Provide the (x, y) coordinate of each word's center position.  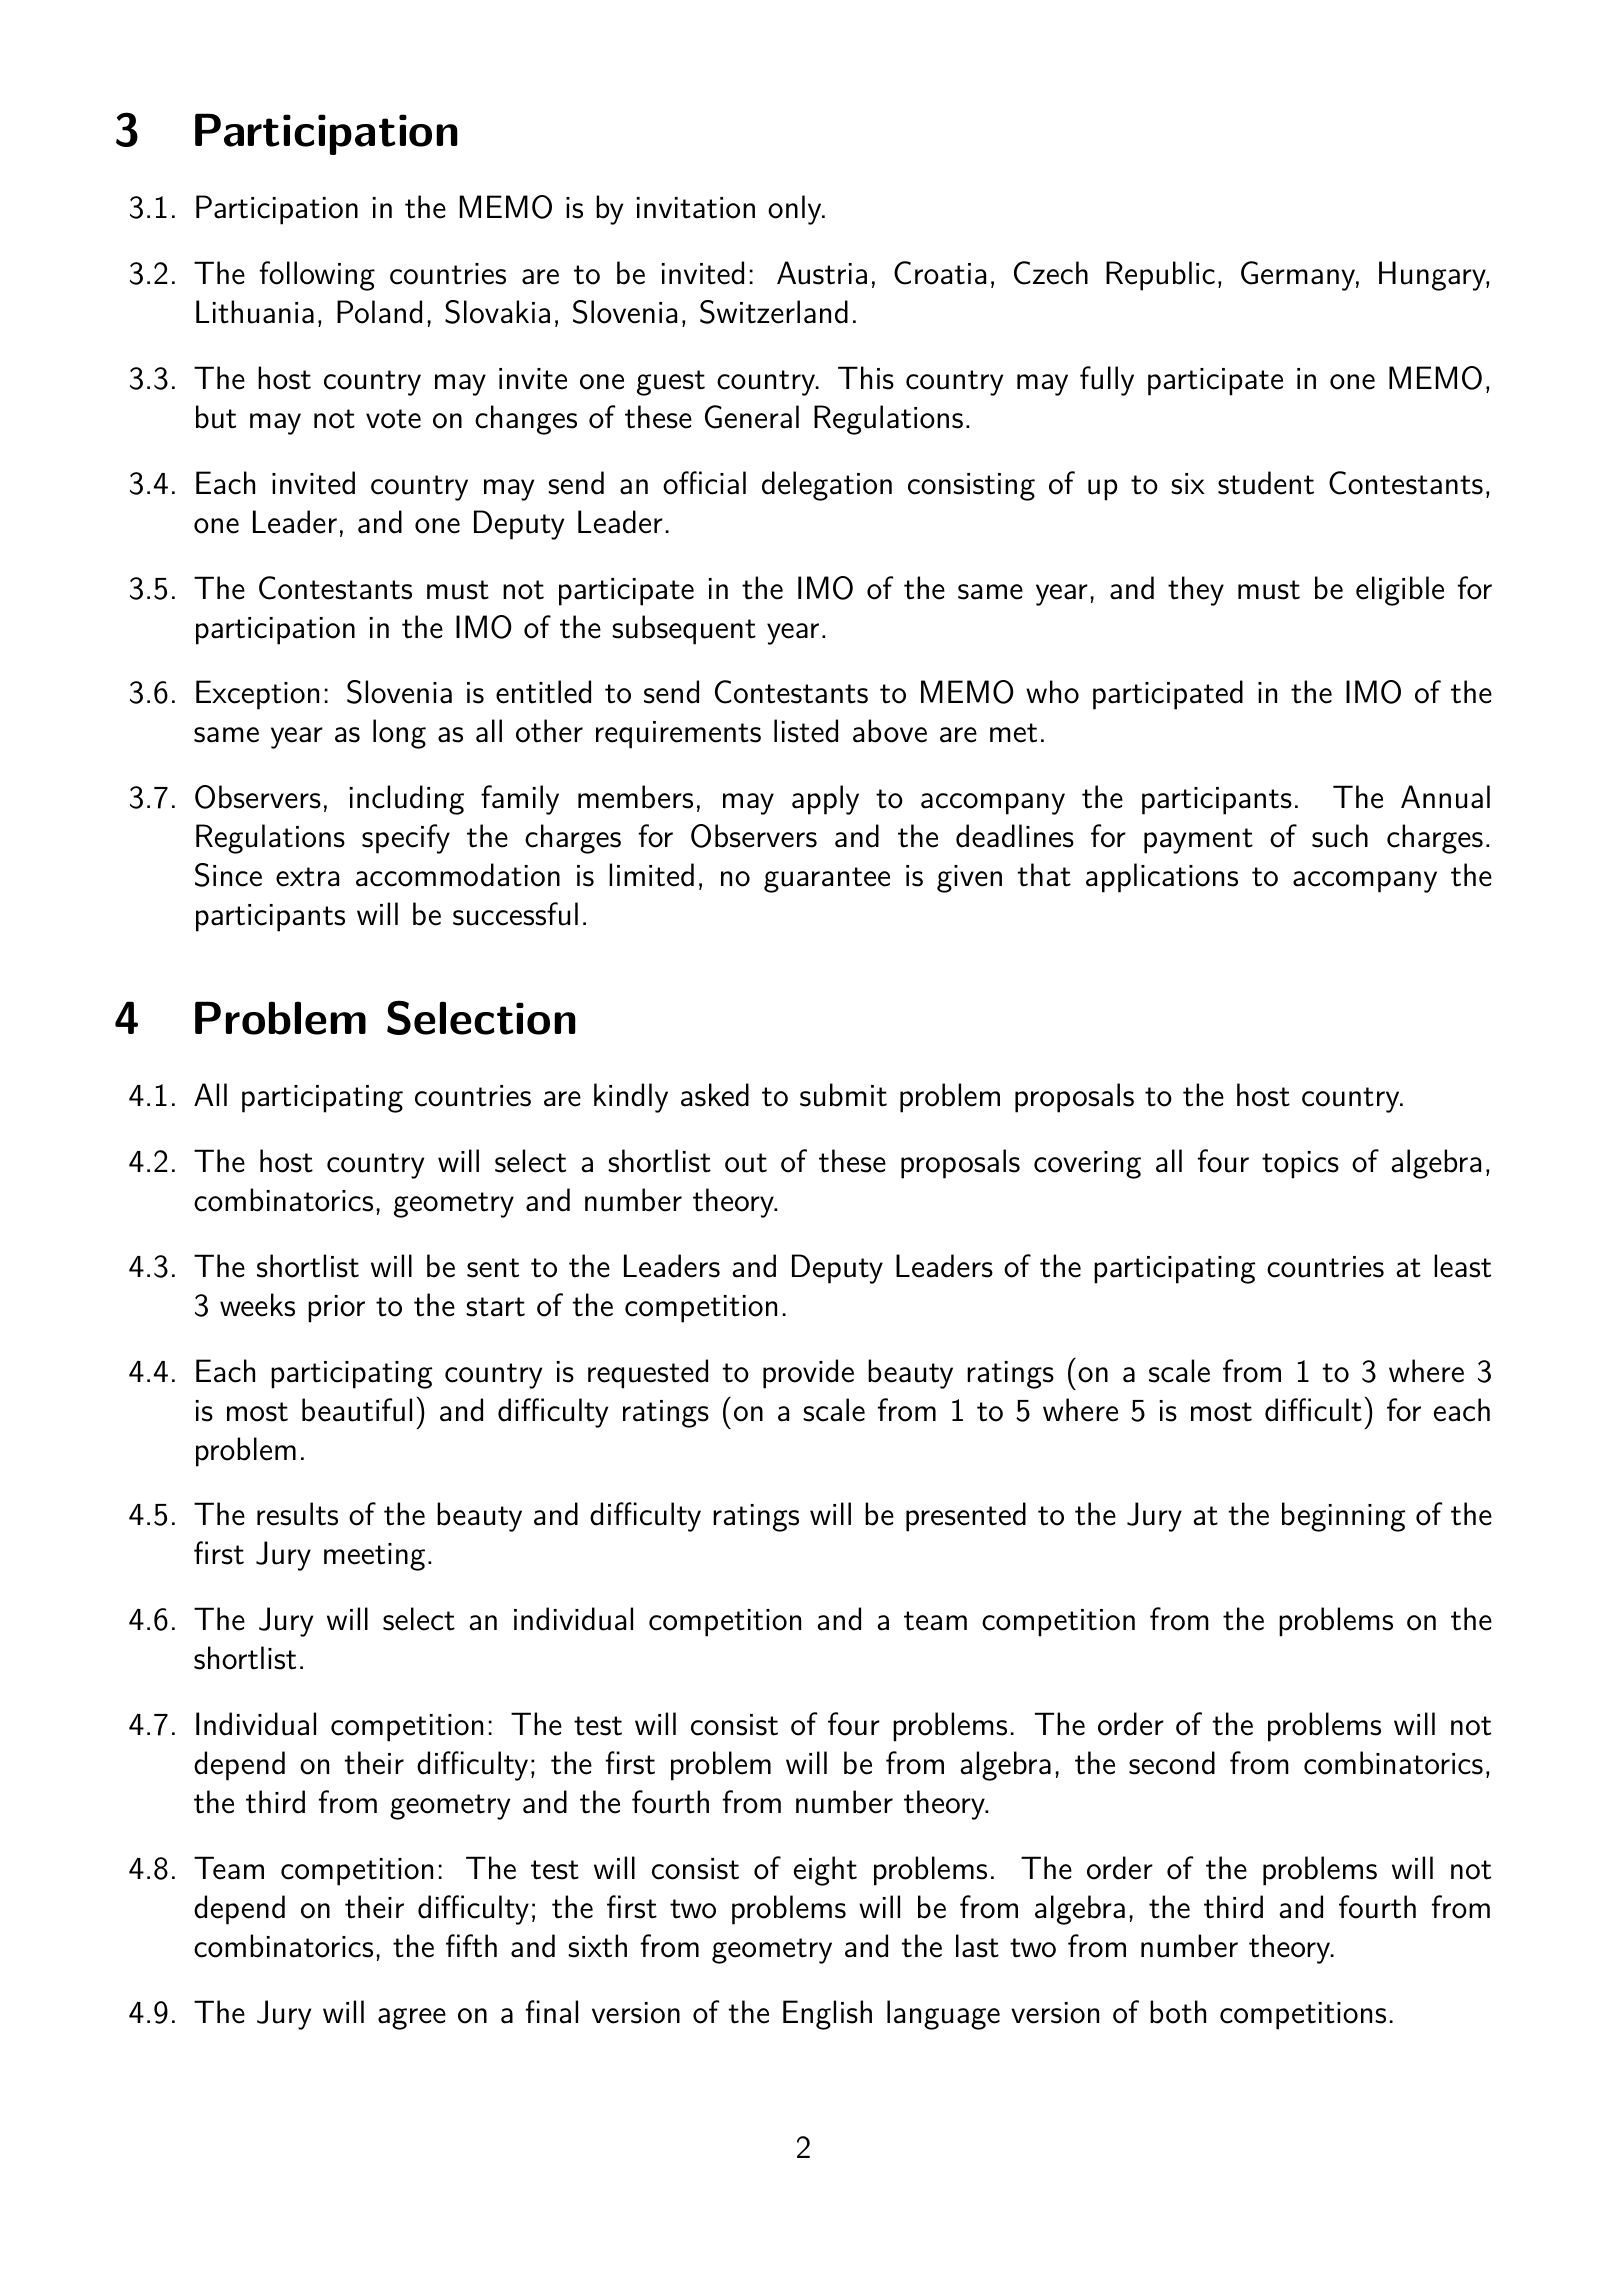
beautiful (357, 1410)
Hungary (1433, 276)
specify (406, 839)
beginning (1343, 1517)
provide (808, 1374)
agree (412, 2019)
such (1340, 836)
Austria (822, 273)
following (317, 276)
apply (825, 800)
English (827, 2015)
